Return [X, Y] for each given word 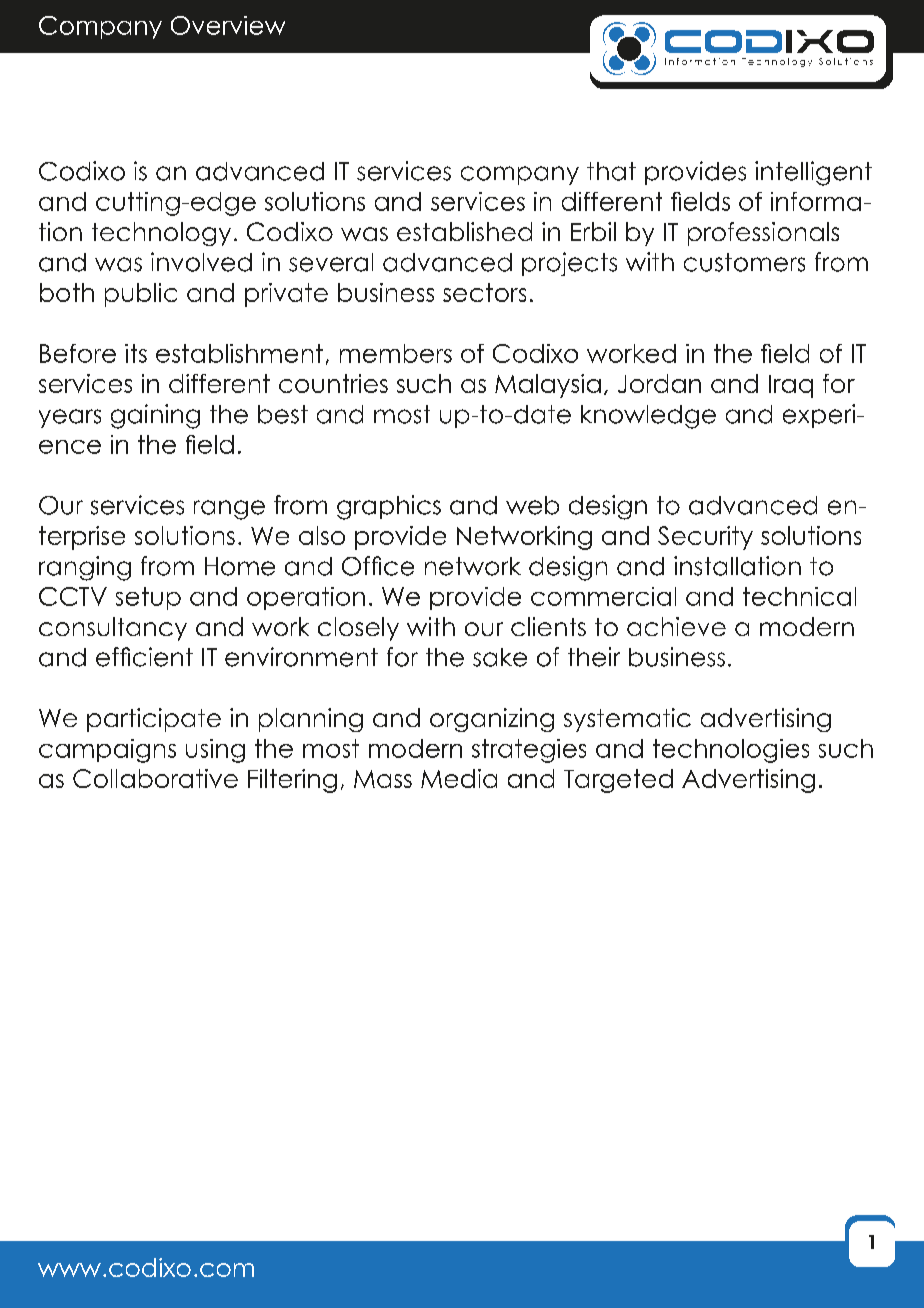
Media [459, 778]
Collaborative [155, 778]
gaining [155, 416]
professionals [763, 234]
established [464, 231]
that [611, 171]
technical [799, 596]
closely [358, 629]
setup [148, 598]
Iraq [791, 386]
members [396, 353]
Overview [228, 25]
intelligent [813, 173]
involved [201, 262]
